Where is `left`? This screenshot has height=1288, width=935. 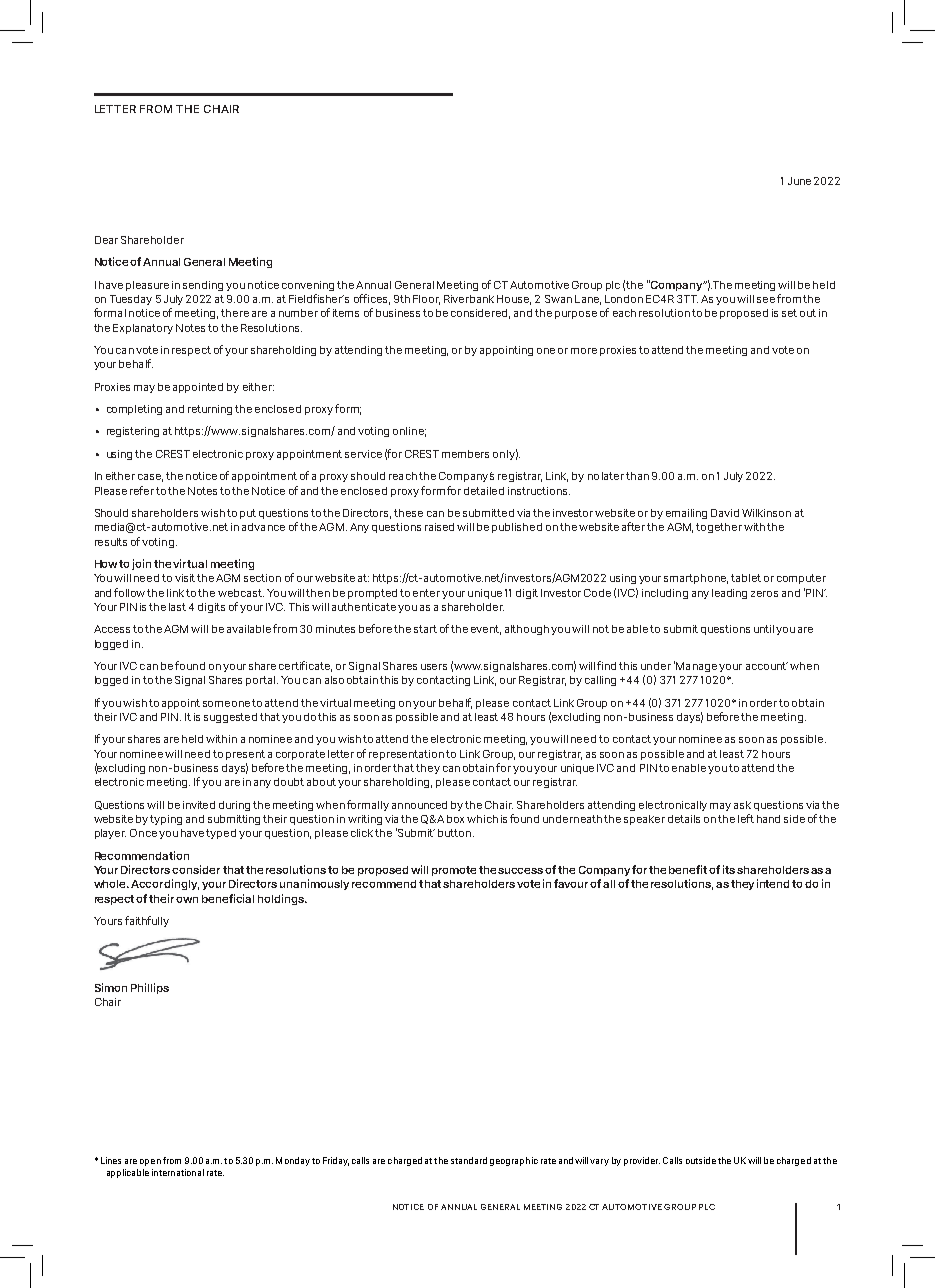
left is located at coordinates (746, 818).
